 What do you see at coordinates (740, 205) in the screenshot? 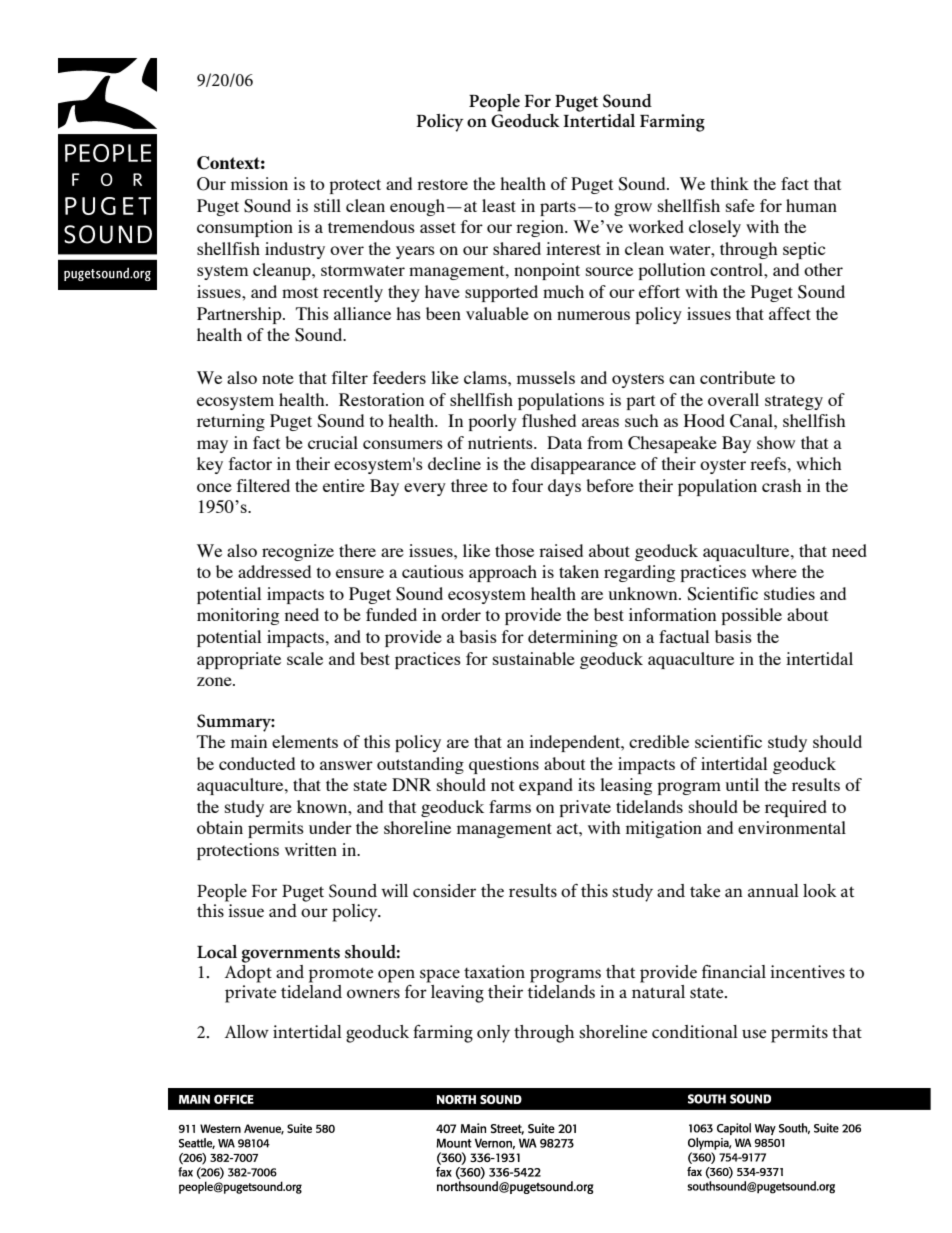
I see `safe` at bounding box center [740, 205].
